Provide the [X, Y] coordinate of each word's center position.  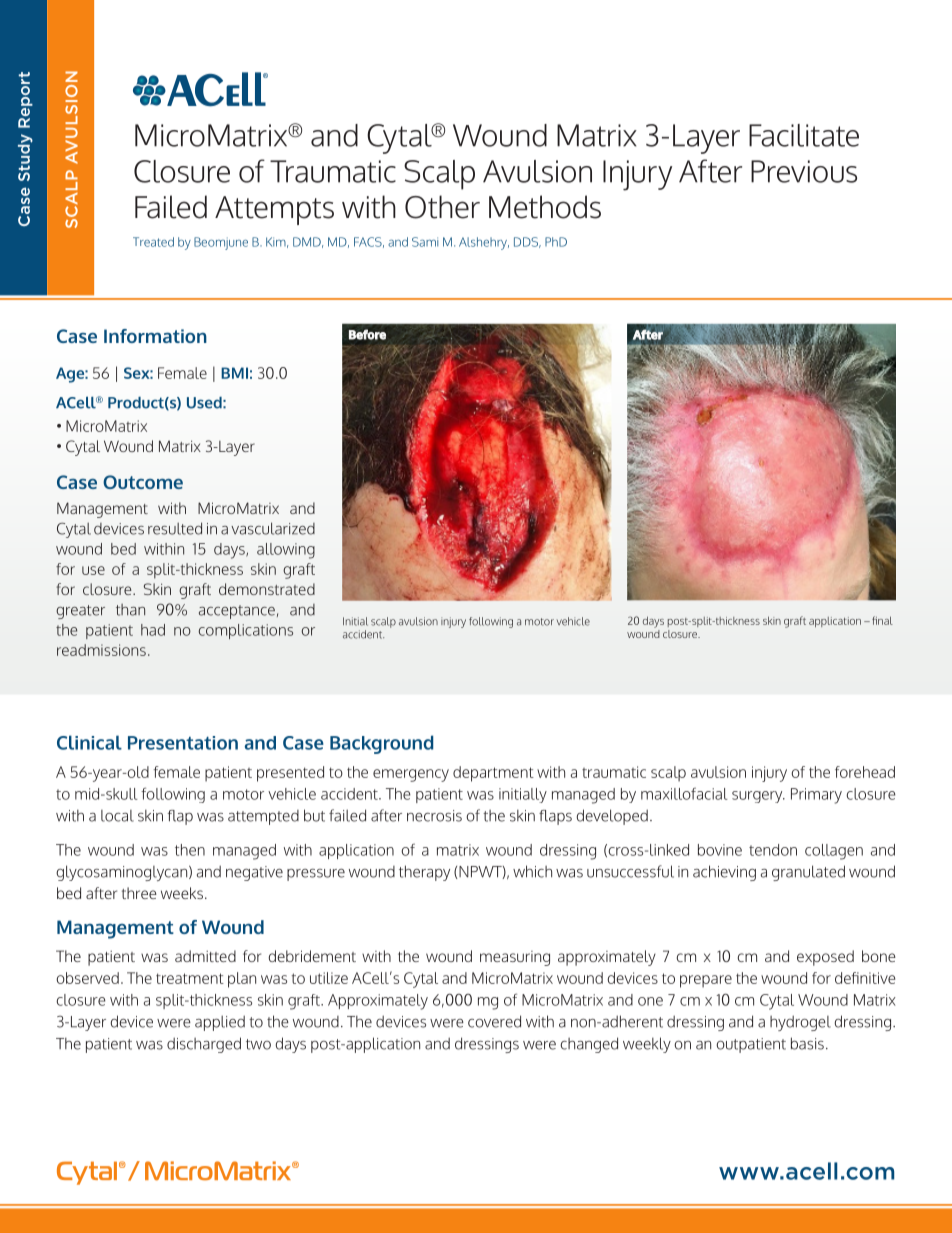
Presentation [183, 743]
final [882, 620]
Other [442, 207]
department [493, 774]
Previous [804, 171]
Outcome [143, 482]
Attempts [274, 210]
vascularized [273, 528]
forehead [865, 772]
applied [220, 1023]
